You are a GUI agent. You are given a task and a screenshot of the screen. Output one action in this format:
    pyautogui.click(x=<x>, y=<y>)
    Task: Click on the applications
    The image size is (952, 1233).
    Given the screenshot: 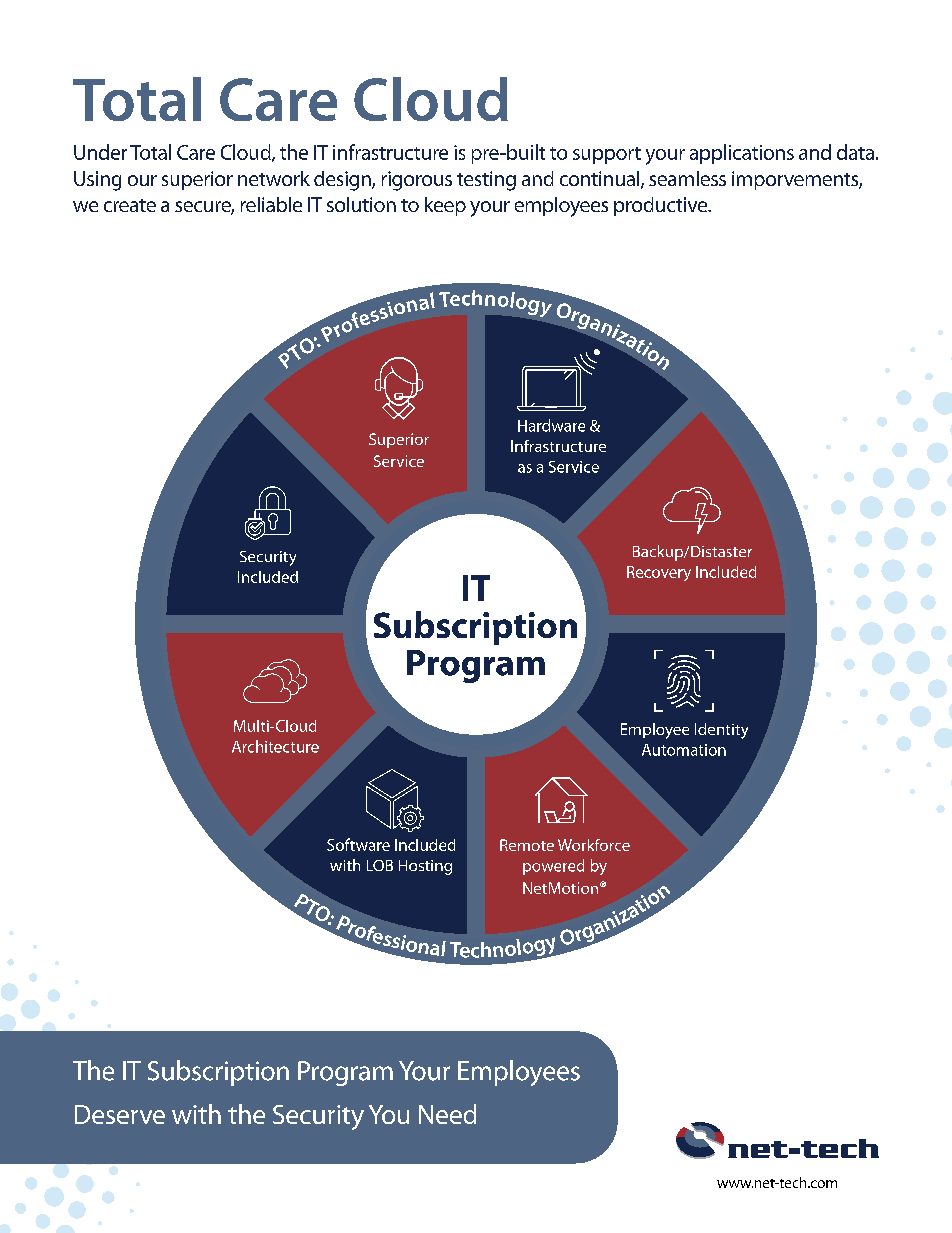 What is the action you would take?
    pyautogui.click(x=742, y=154)
